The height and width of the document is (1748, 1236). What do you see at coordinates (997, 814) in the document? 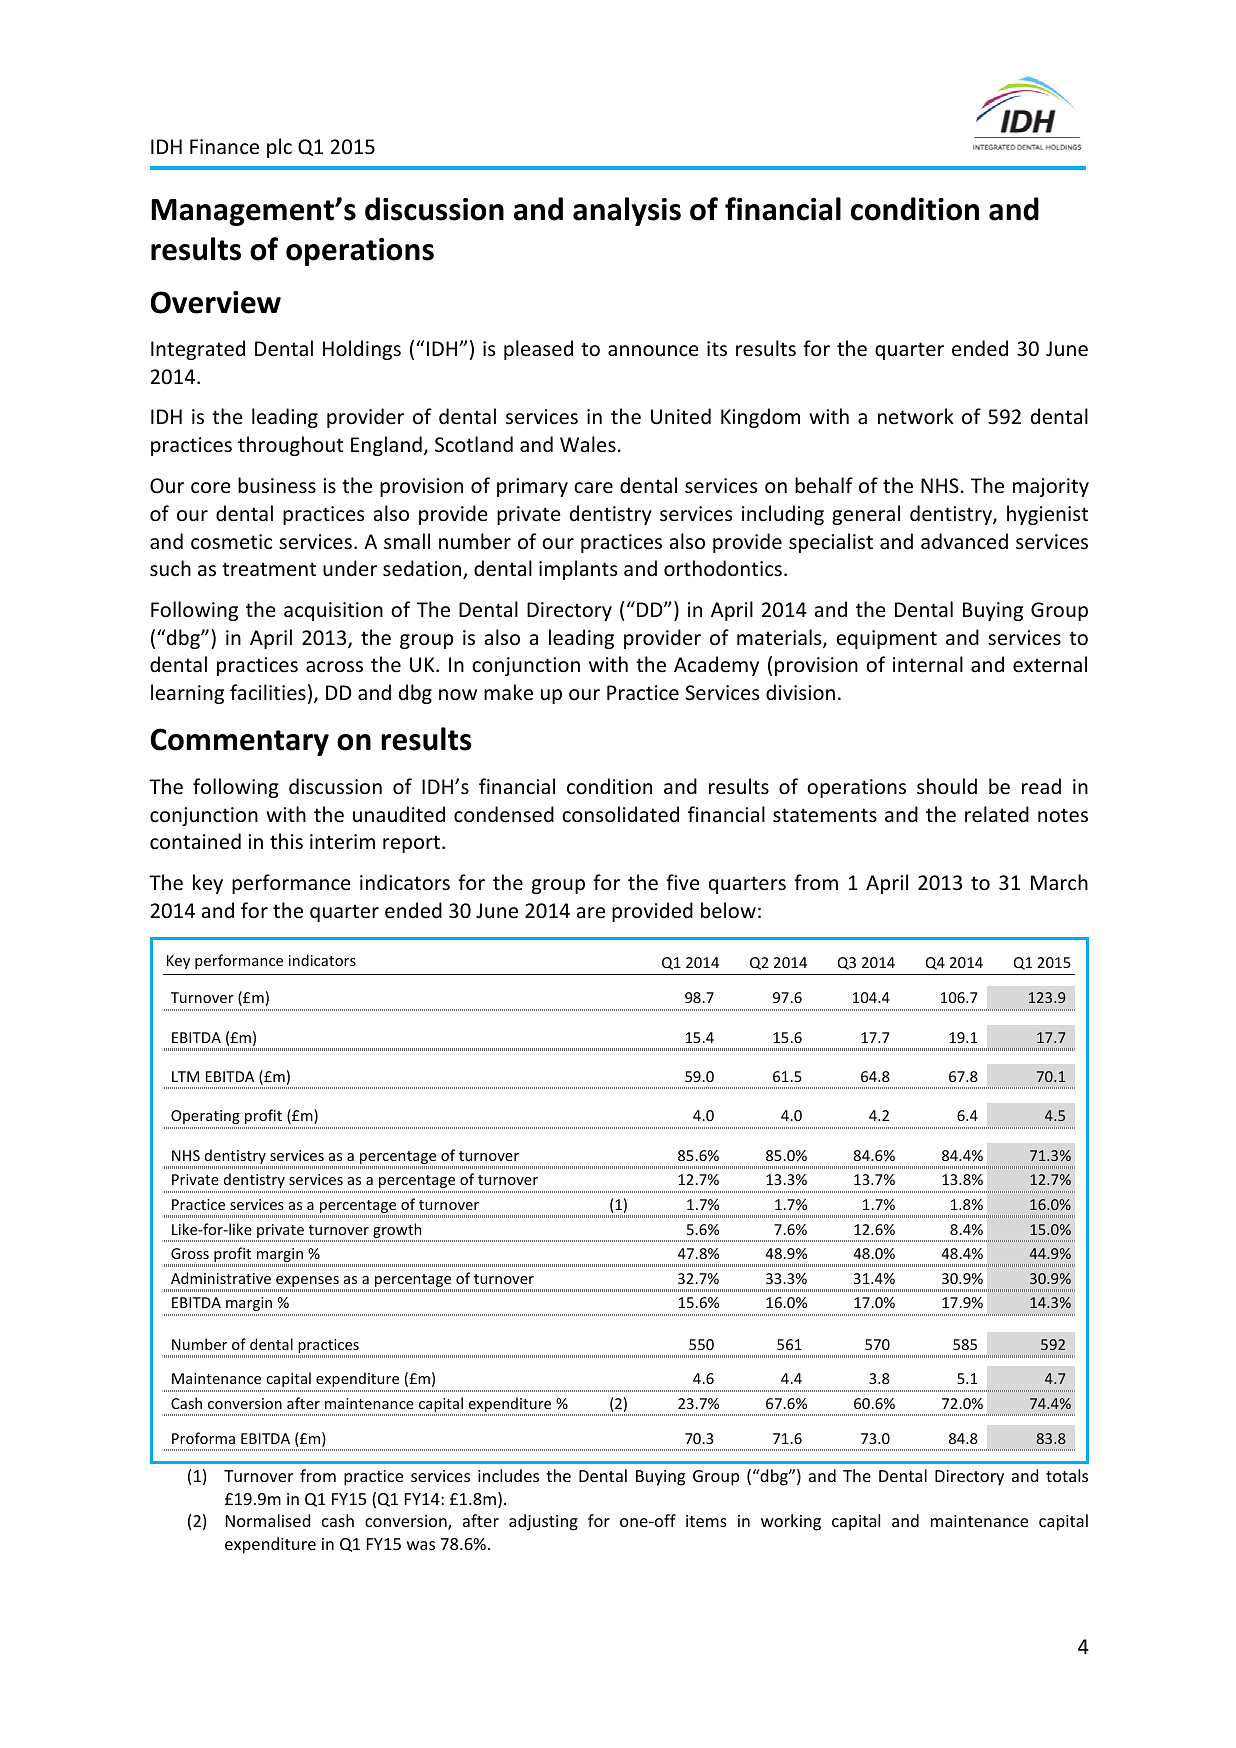
I see `related` at bounding box center [997, 814].
